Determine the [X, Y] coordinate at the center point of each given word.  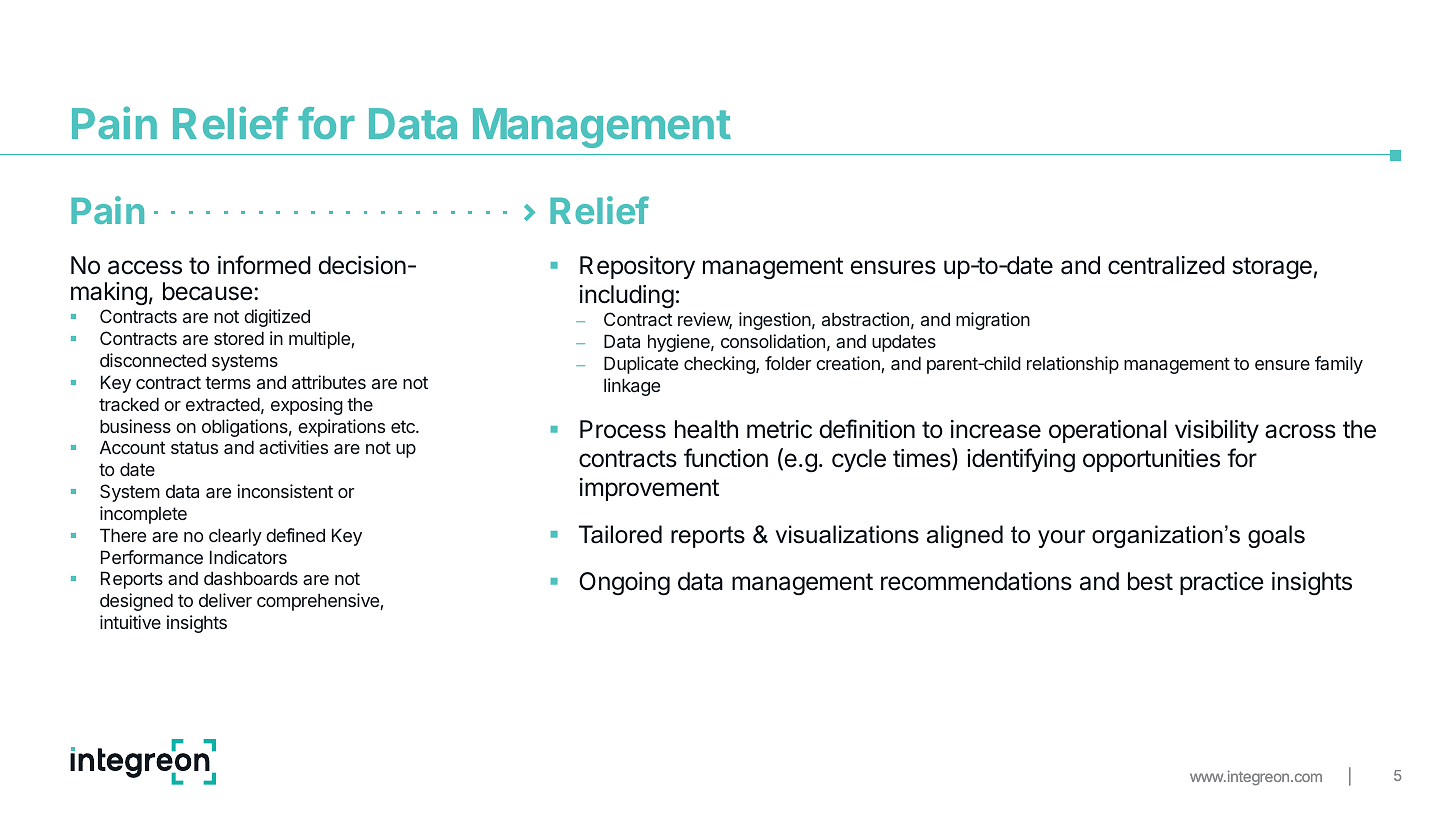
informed [264, 265]
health [706, 429]
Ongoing [624, 584]
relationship [1073, 365]
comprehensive [319, 602]
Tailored [620, 534]
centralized [1166, 265]
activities [293, 447]
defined [295, 535]
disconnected [153, 360]
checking [720, 365]
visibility [1217, 431]
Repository [637, 267]
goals [1276, 536]
